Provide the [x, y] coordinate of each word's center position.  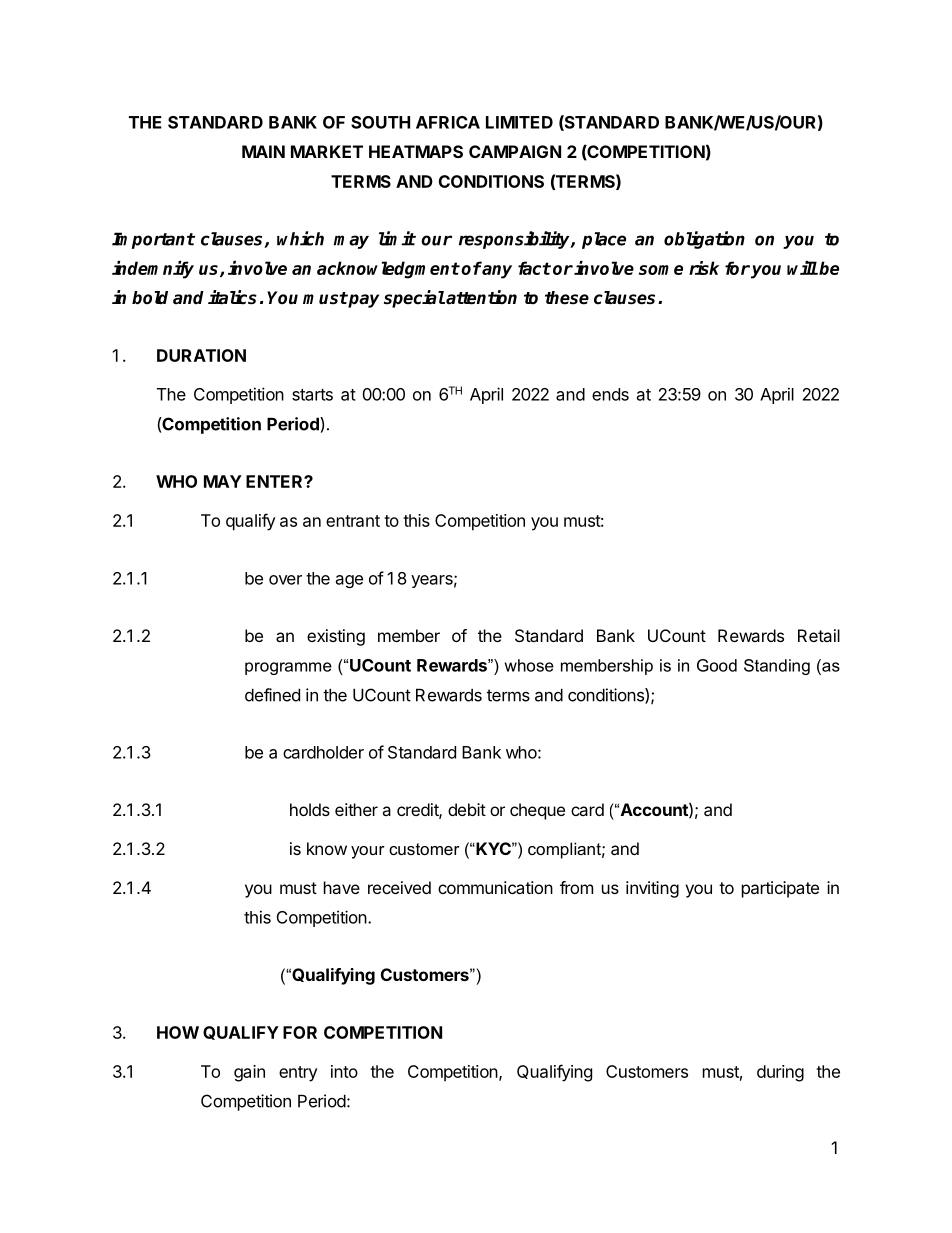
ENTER [275, 481]
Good [717, 665]
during [780, 1073]
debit [467, 809]
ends [610, 394]
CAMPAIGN [515, 151]
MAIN [263, 151]
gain [249, 1073]
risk [704, 268]
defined [272, 695]
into [344, 1071]
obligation [704, 240]
